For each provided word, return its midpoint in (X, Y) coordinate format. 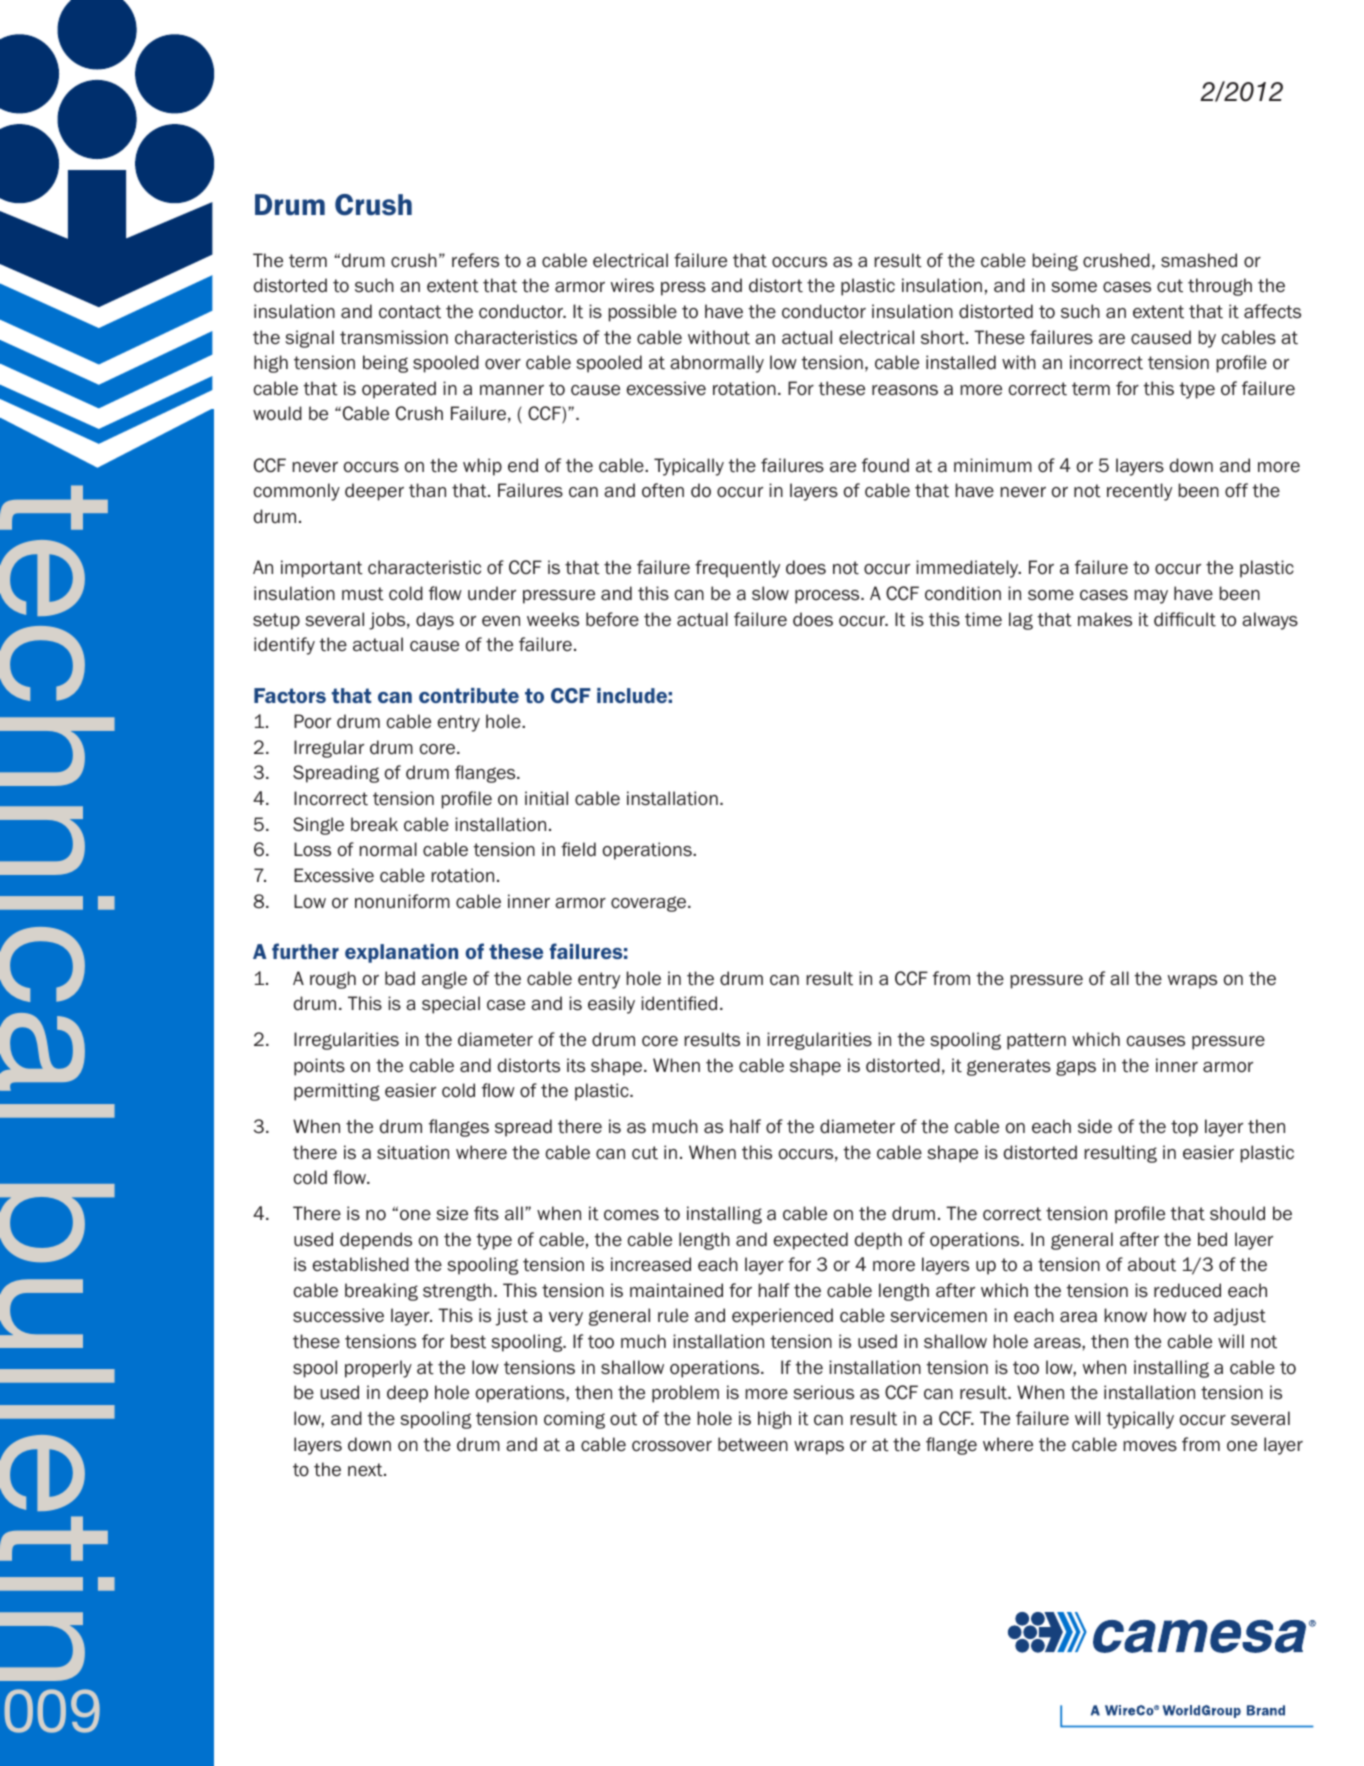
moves (1150, 1446)
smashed (1199, 260)
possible (642, 313)
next (366, 1470)
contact (410, 312)
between (753, 1444)
